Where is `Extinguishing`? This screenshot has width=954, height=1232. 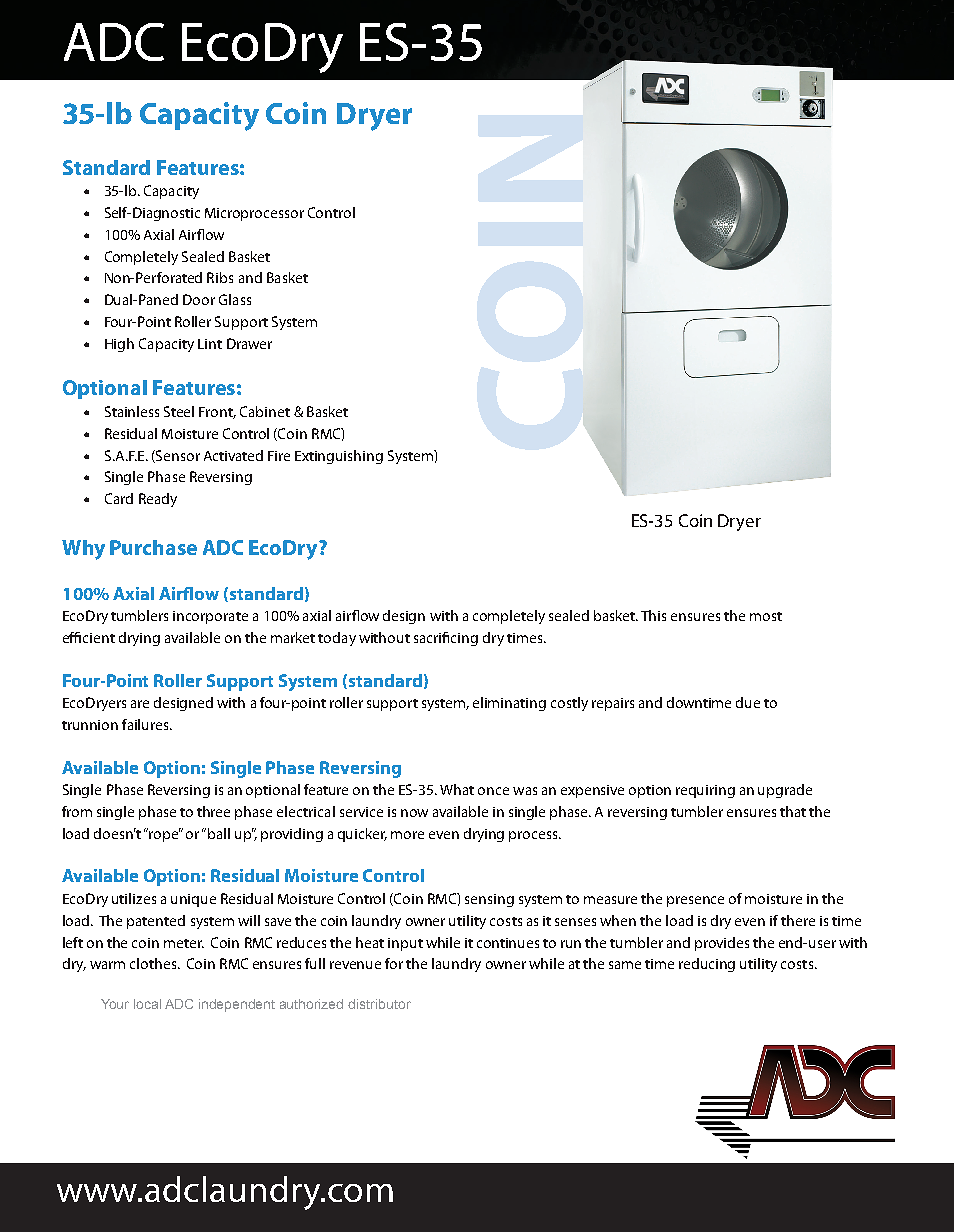
Extinguishing is located at coordinates (339, 457).
